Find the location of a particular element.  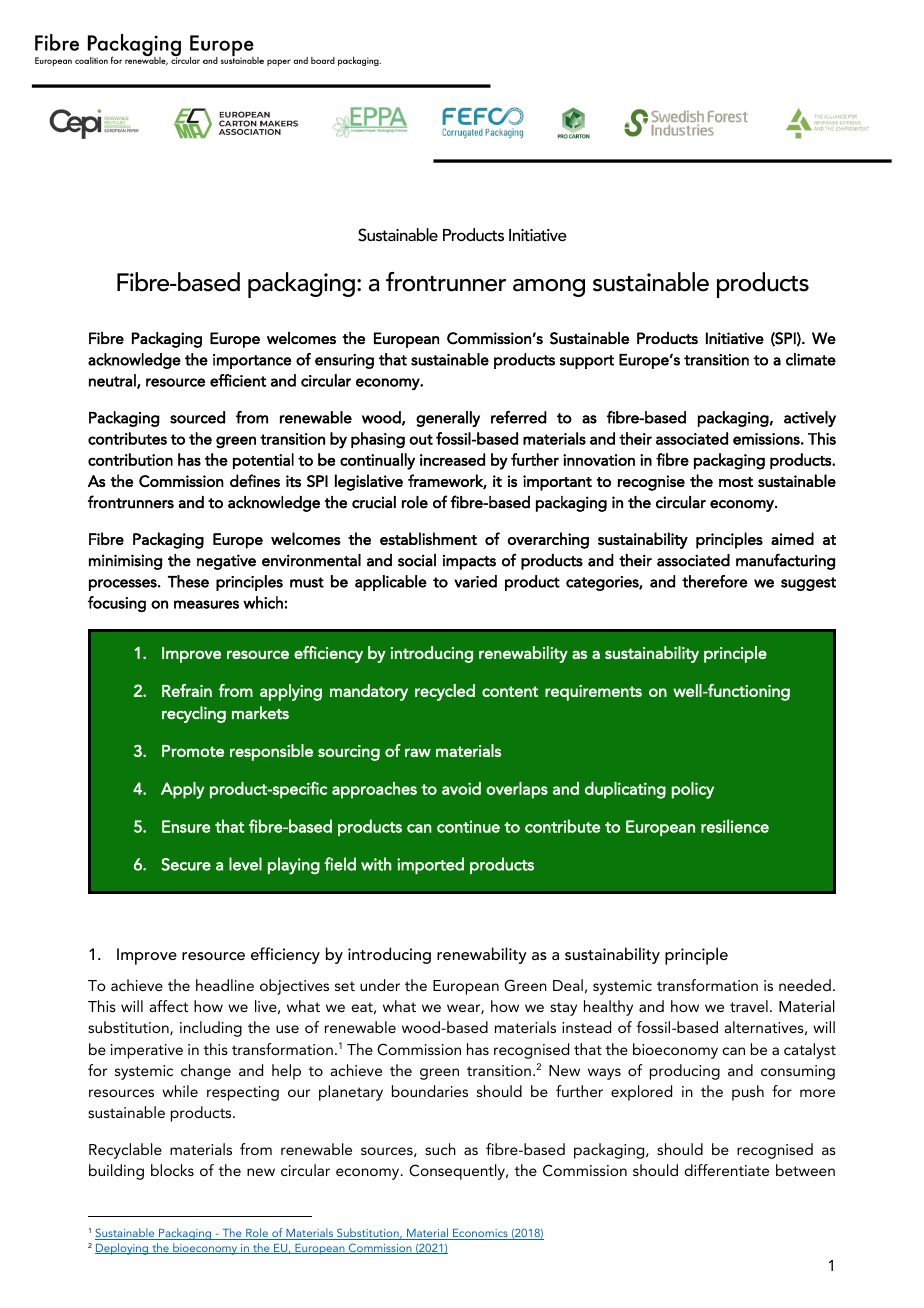

blocks is located at coordinates (172, 1170).
